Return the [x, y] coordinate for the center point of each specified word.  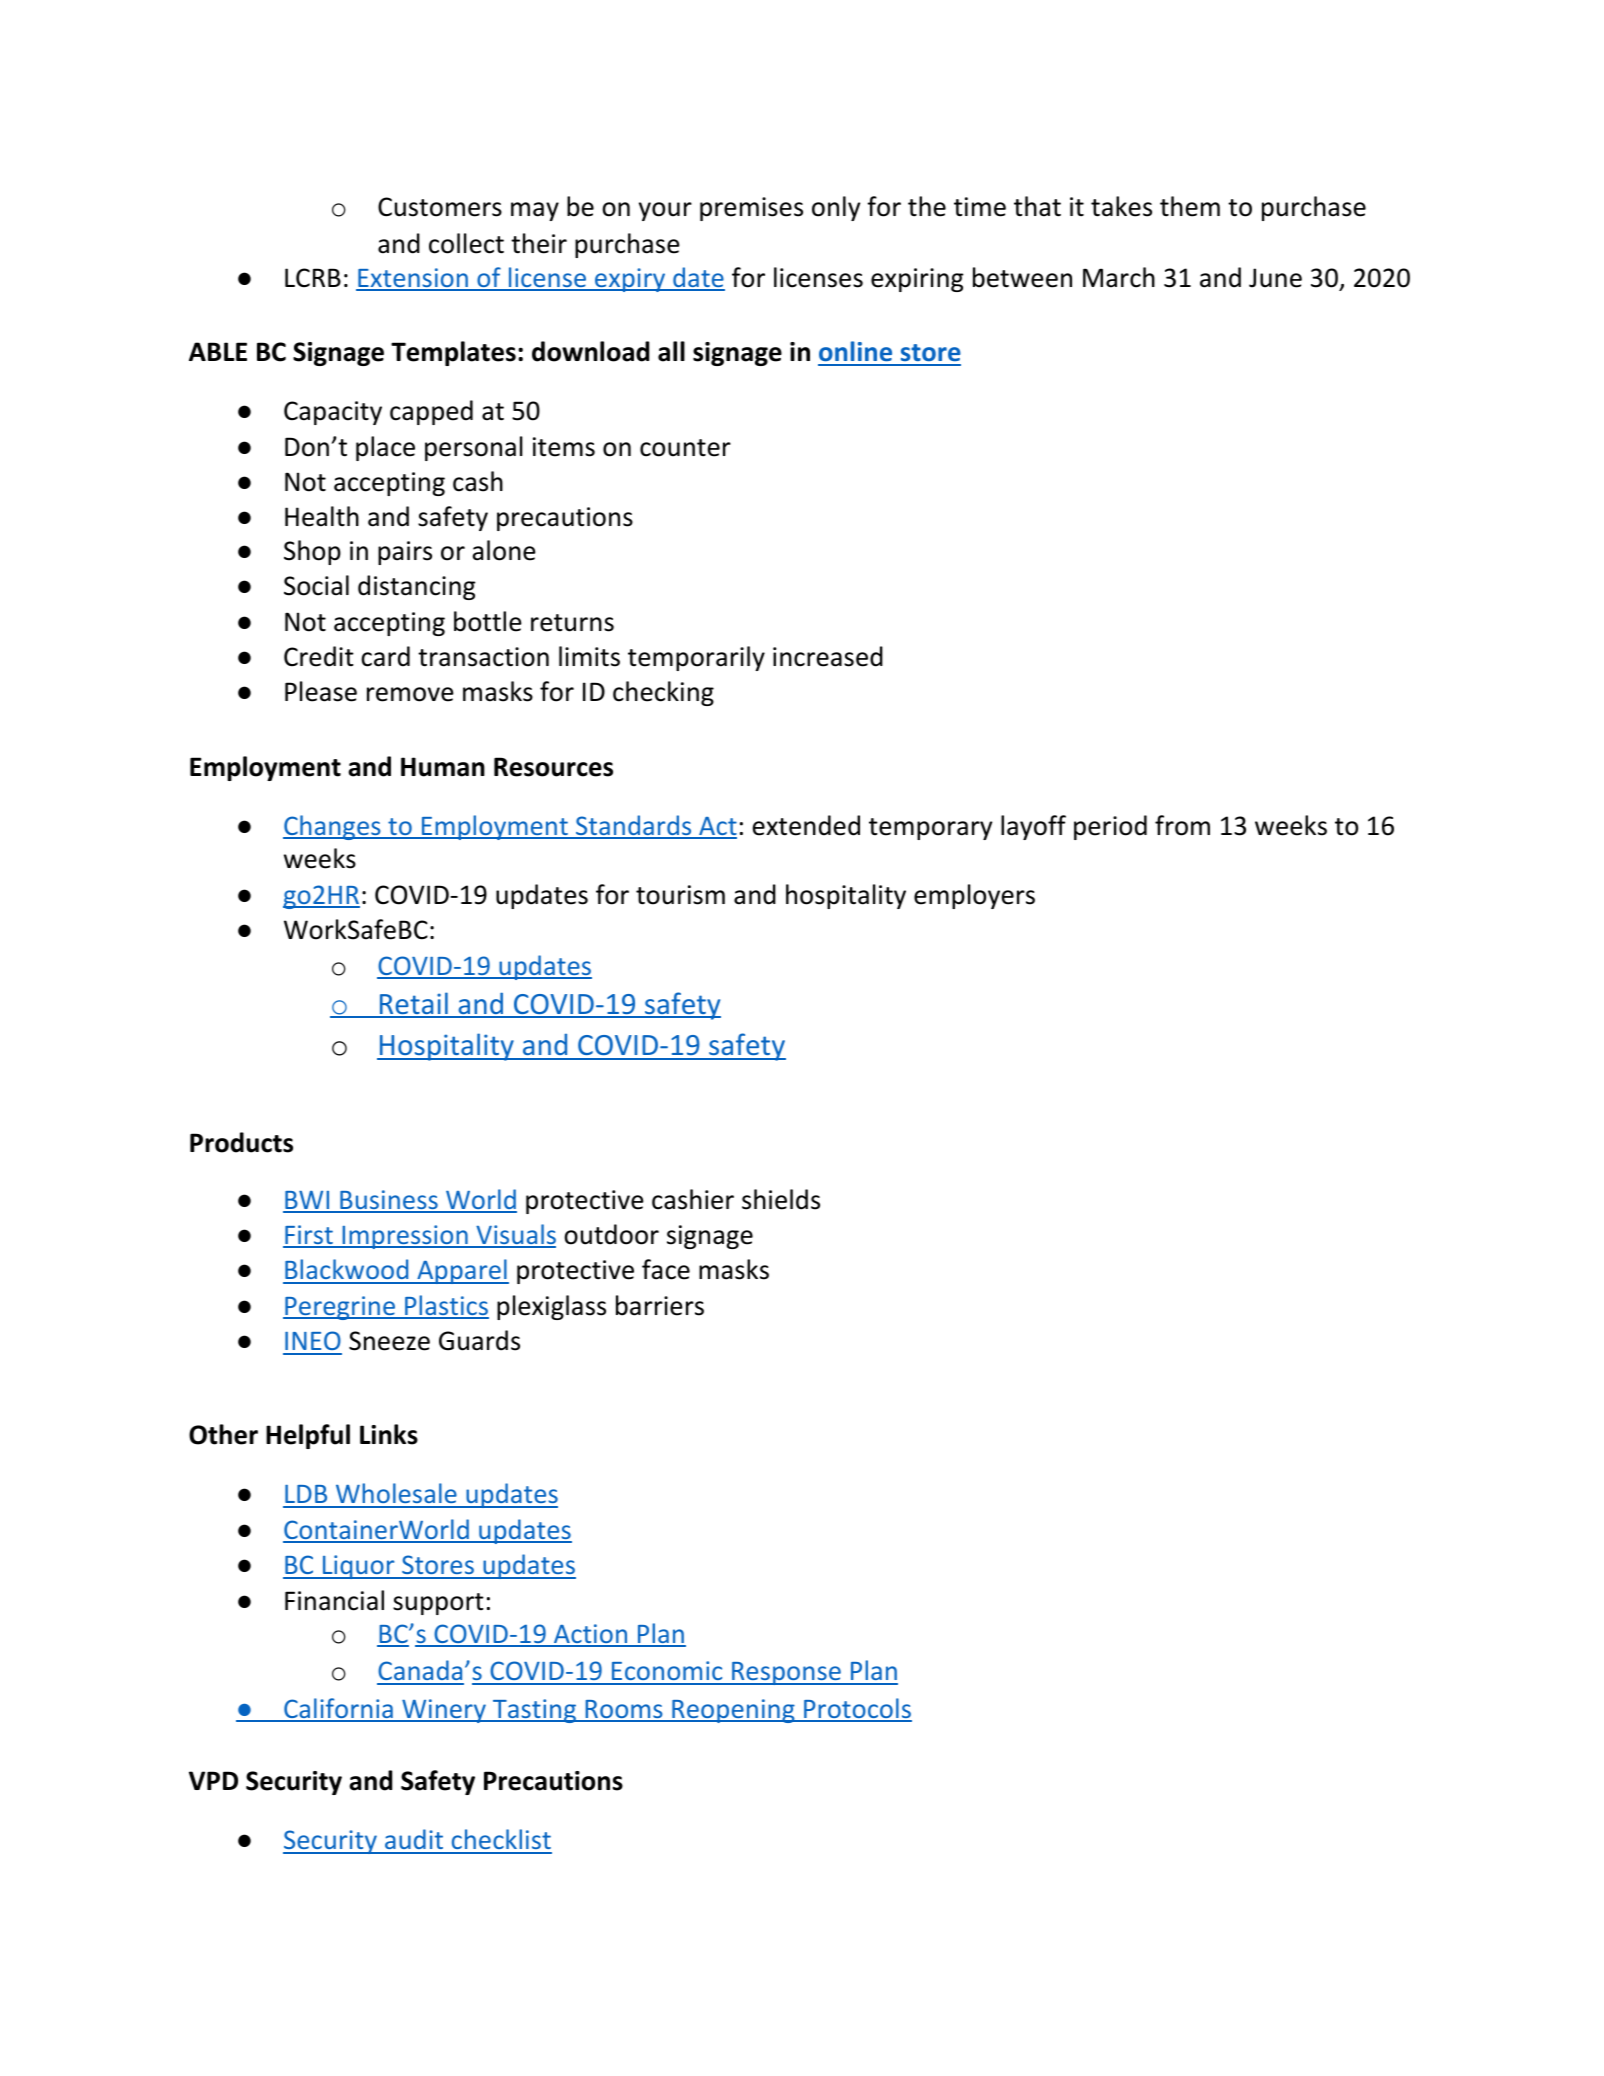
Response [786, 1673]
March [1119, 277]
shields [781, 1199]
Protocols [857, 1709]
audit [414, 1841]
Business [389, 1201]
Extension [413, 279]
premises [751, 209]
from [1182, 825]
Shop [312, 552]
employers [974, 896]
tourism [680, 895]
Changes [333, 827]
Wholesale [396, 1495]
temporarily [696, 658]
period [1110, 827]
